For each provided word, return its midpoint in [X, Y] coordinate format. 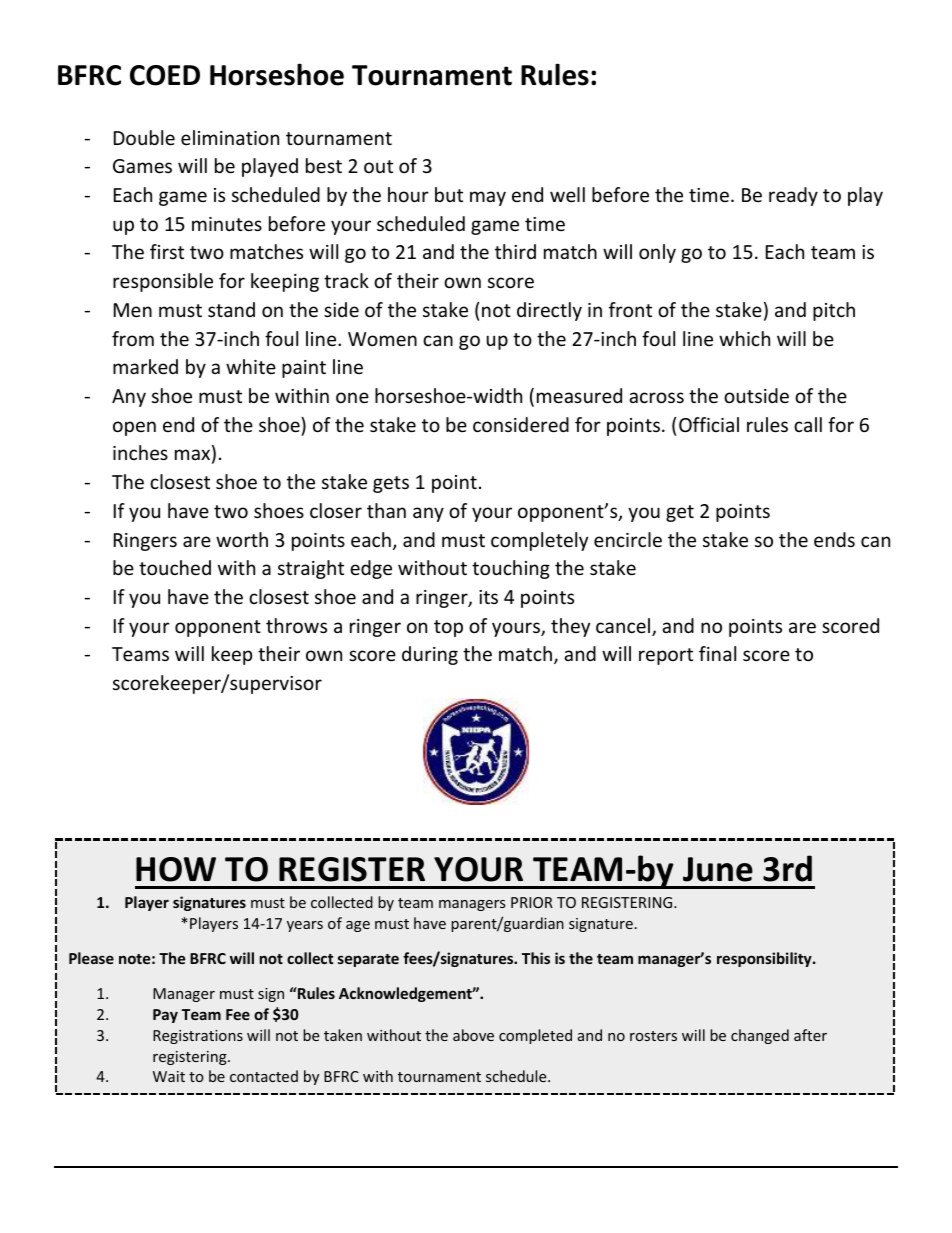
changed [760, 1036]
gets [391, 484]
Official [709, 424]
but [449, 194]
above [473, 1035]
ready [793, 196]
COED [165, 75]
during [430, 655]
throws [296, 625]
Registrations [198, 1037]
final [717, 653]
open [134, 428]
